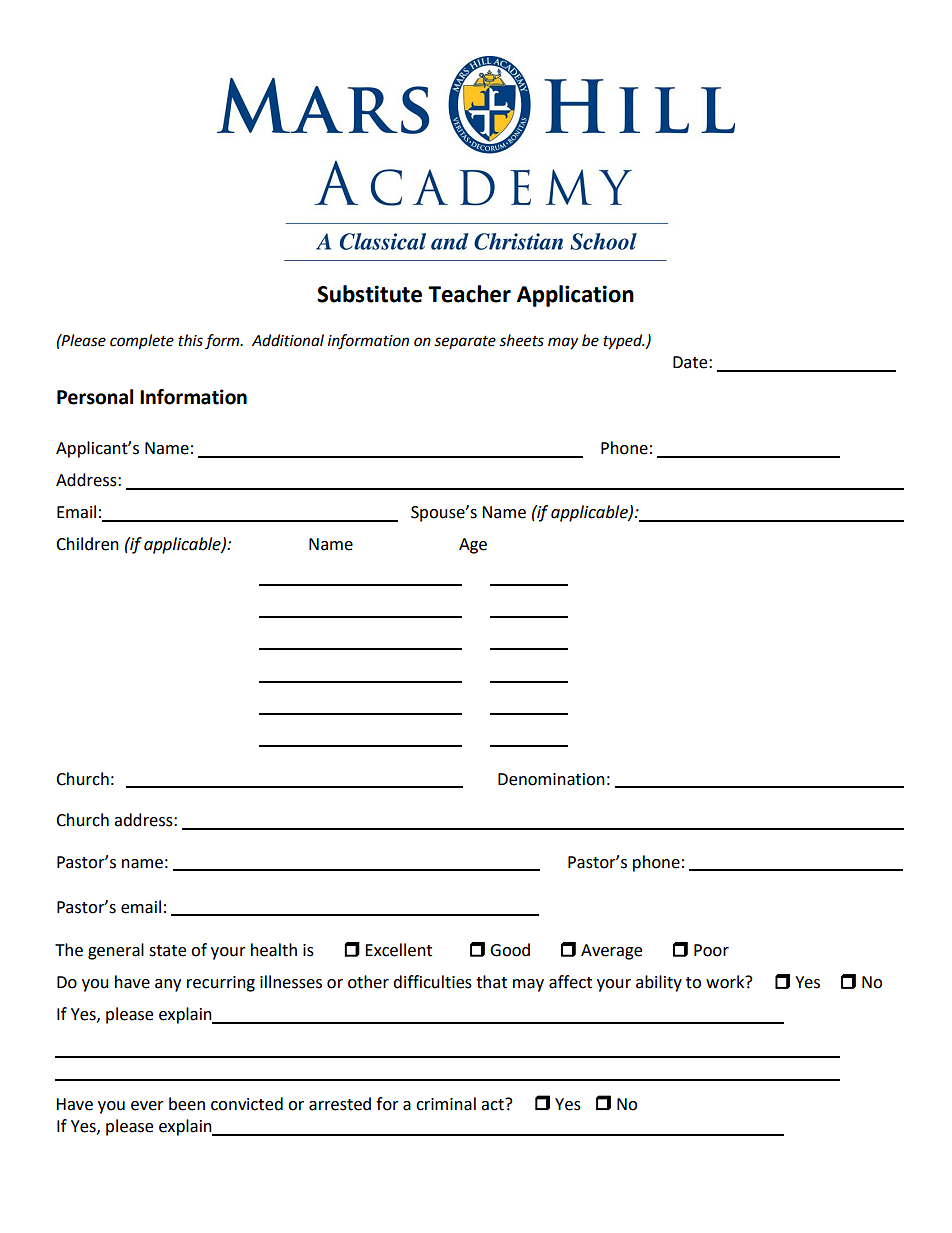 This screenshot has height=1233, width=952. What do you see at coordinates (711, 950) in the screenshot?
I see `Poor` at bounding box center [711, 950].
